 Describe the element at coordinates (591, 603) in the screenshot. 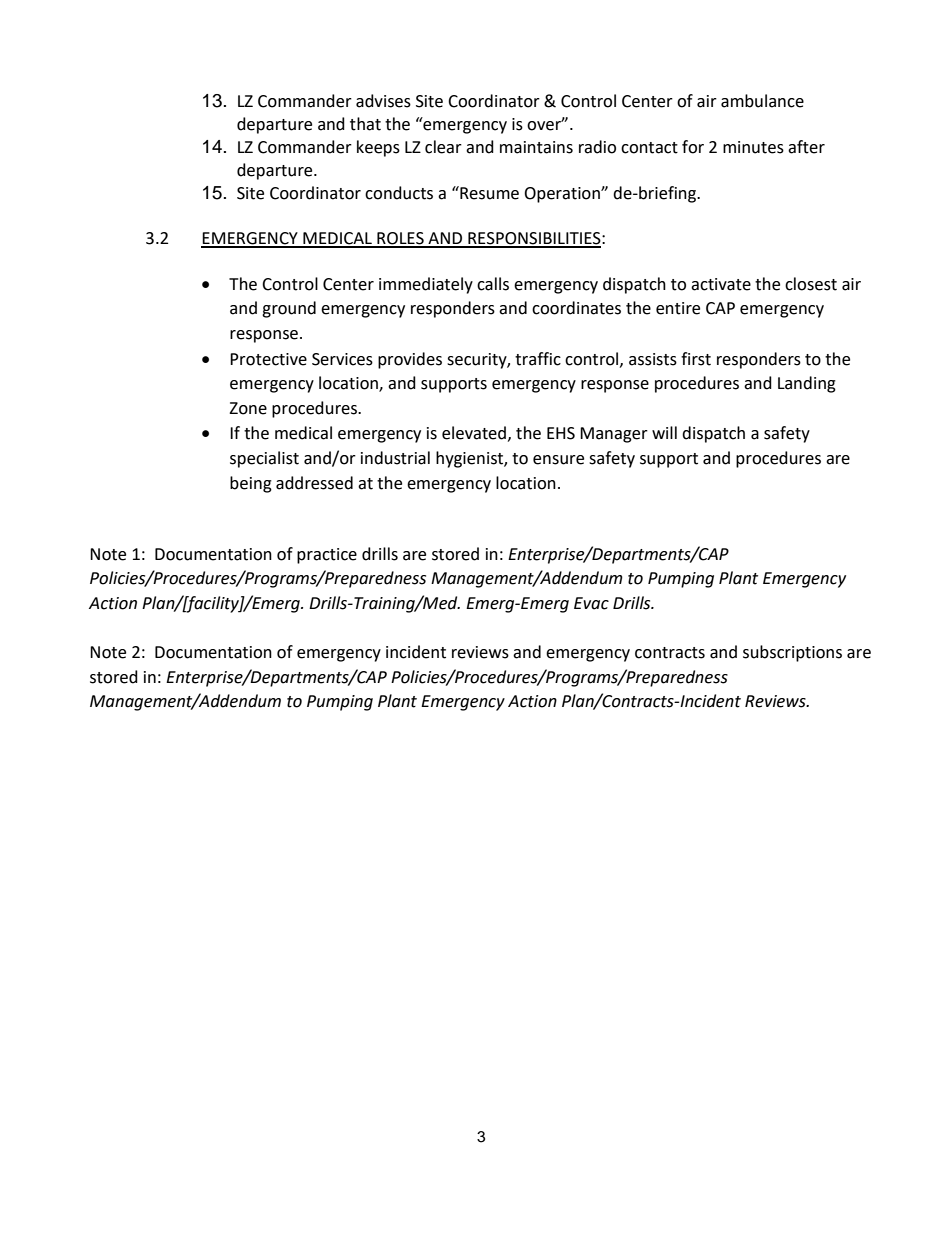

I see `Evac` at that location.
